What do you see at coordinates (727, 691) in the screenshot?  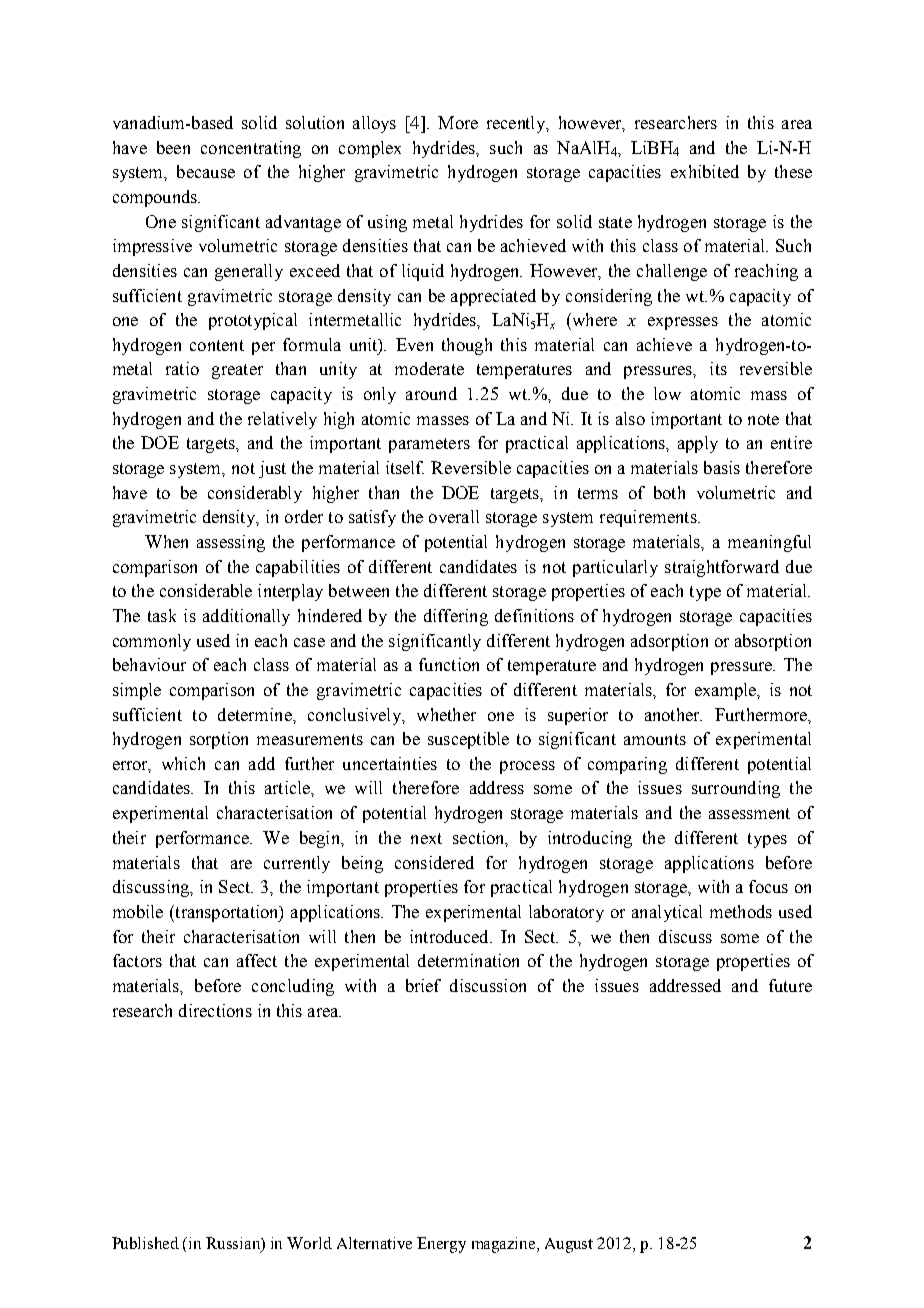 I see `example` at bounding box center [727, 691].
